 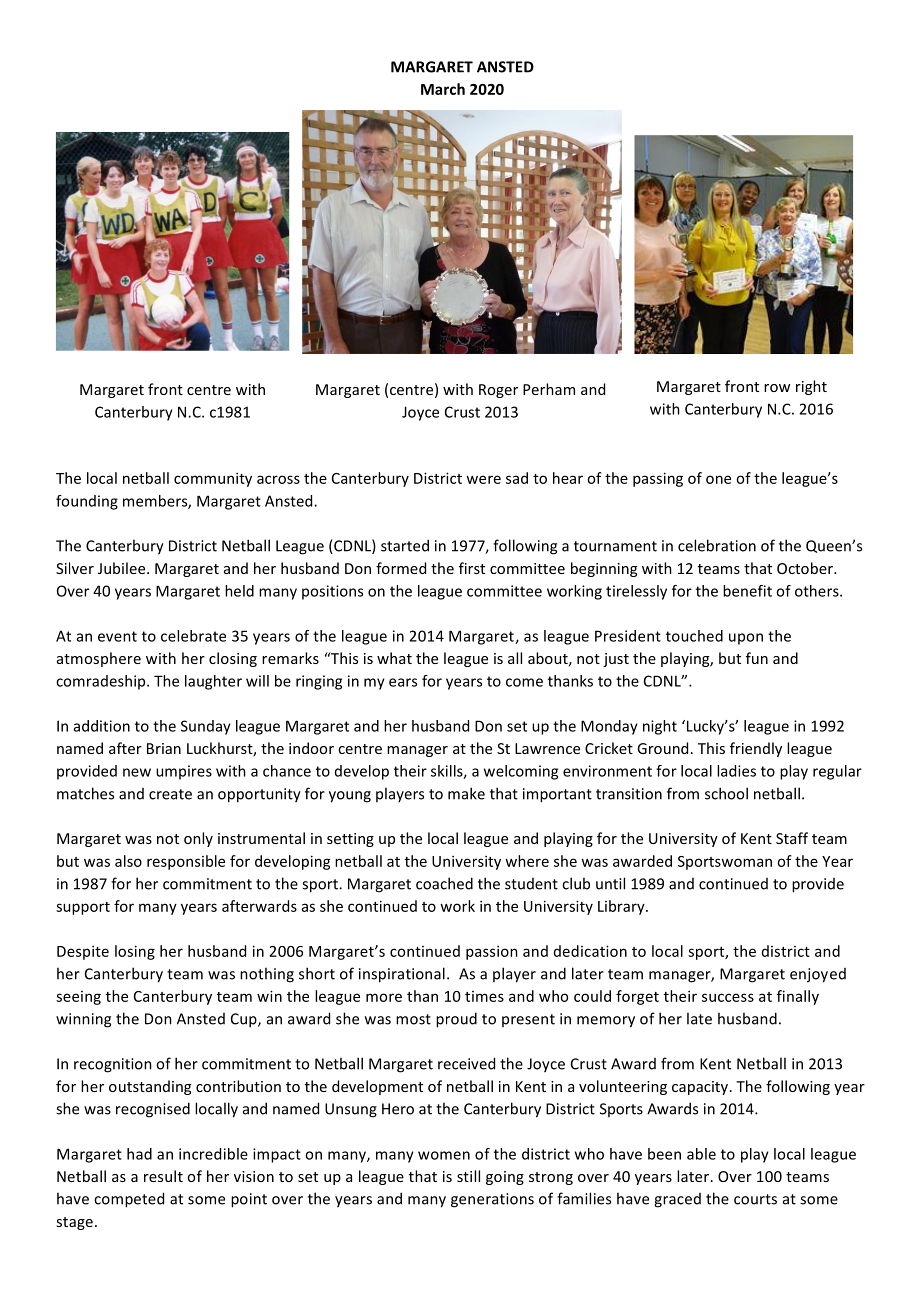 I want to click on community, so click(x=213, y=479).
